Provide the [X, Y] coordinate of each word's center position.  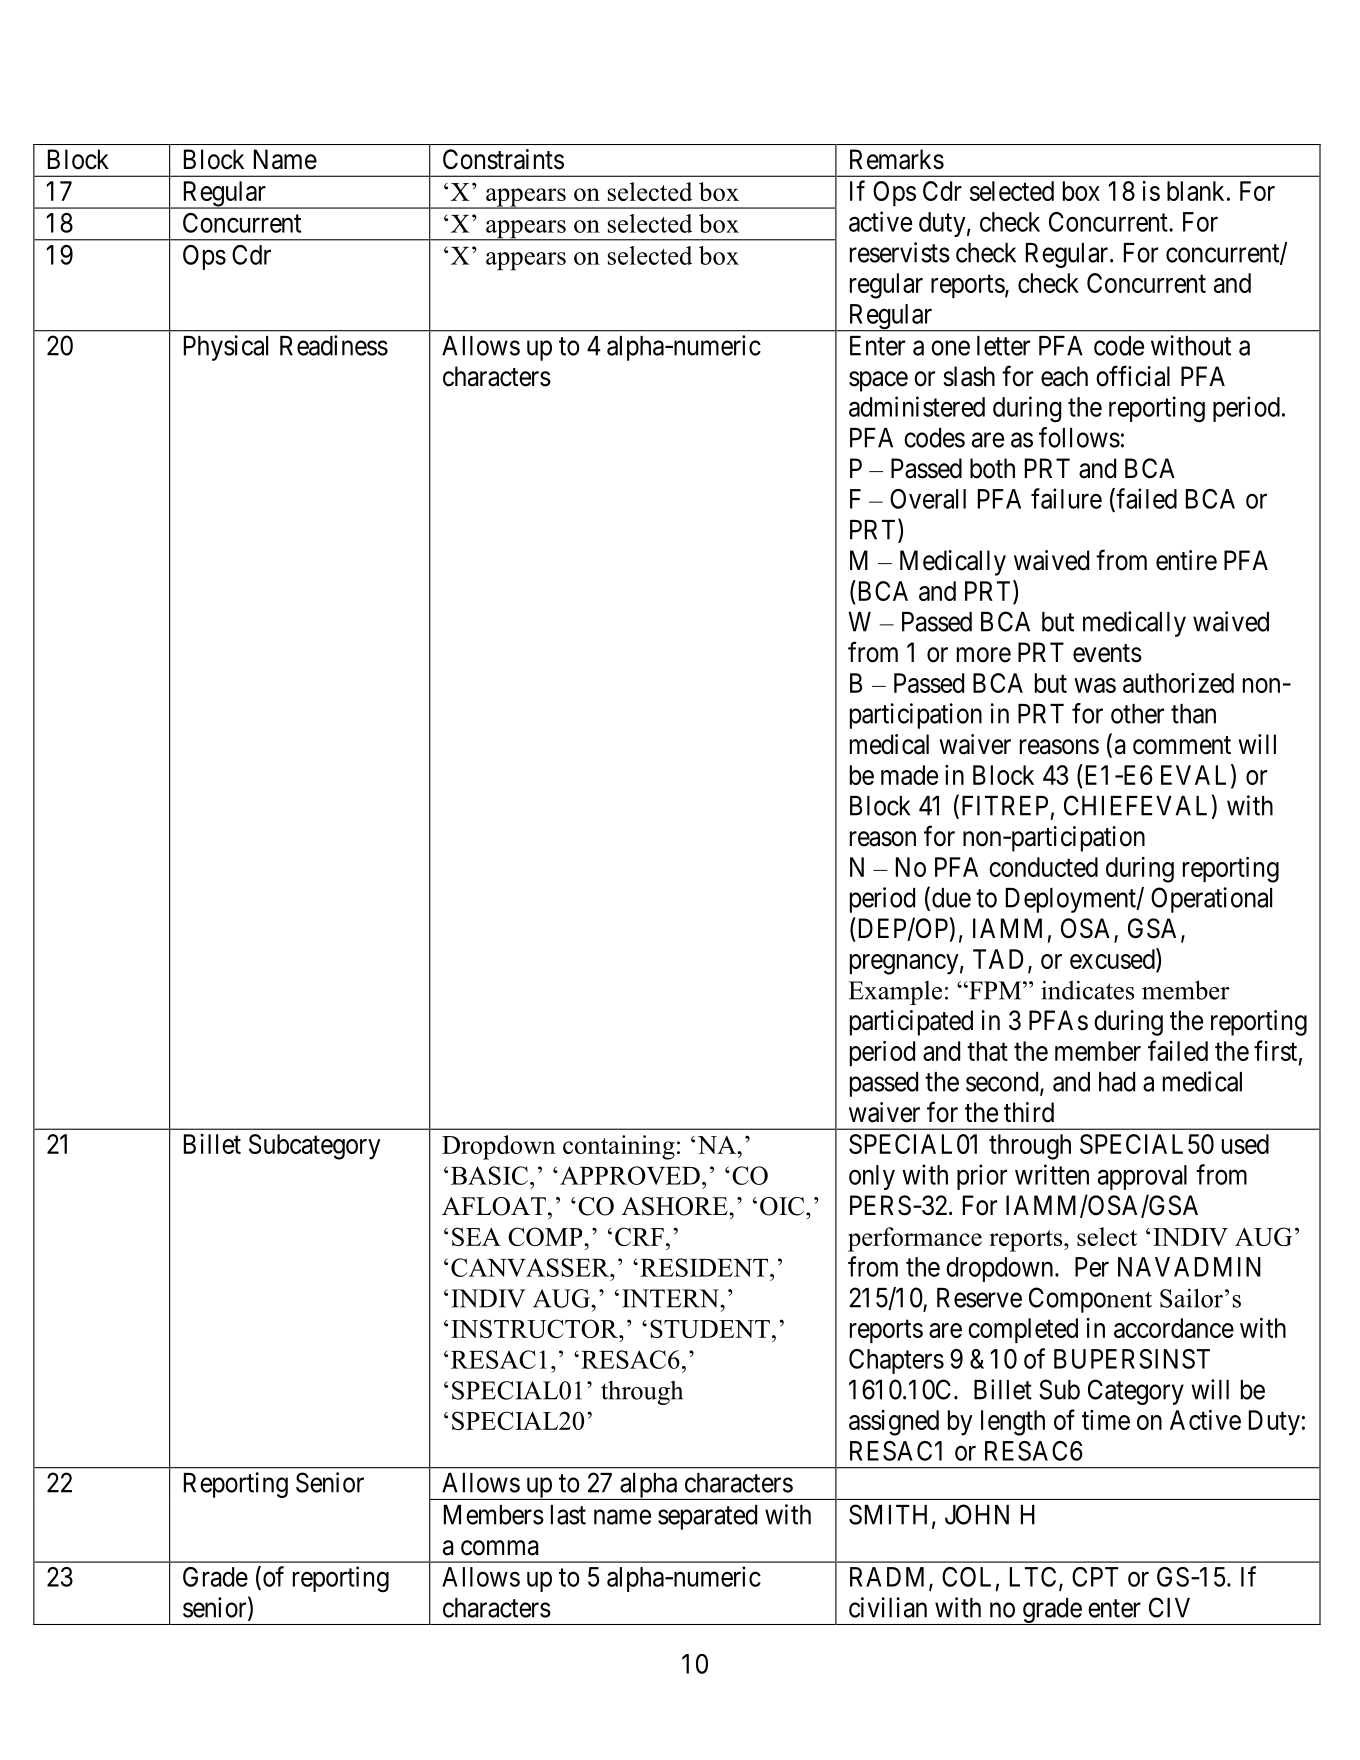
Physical [226, 348]
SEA [476, 1236]
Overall [928, 499]
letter [1003, 346]
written [1052, 1174]
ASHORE [675, 1206]
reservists [900, 252]
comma [500, 1548]
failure [1066, 498]
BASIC [489, 1175]
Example [895, 993]
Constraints [503, 159]
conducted [1043, 867]
